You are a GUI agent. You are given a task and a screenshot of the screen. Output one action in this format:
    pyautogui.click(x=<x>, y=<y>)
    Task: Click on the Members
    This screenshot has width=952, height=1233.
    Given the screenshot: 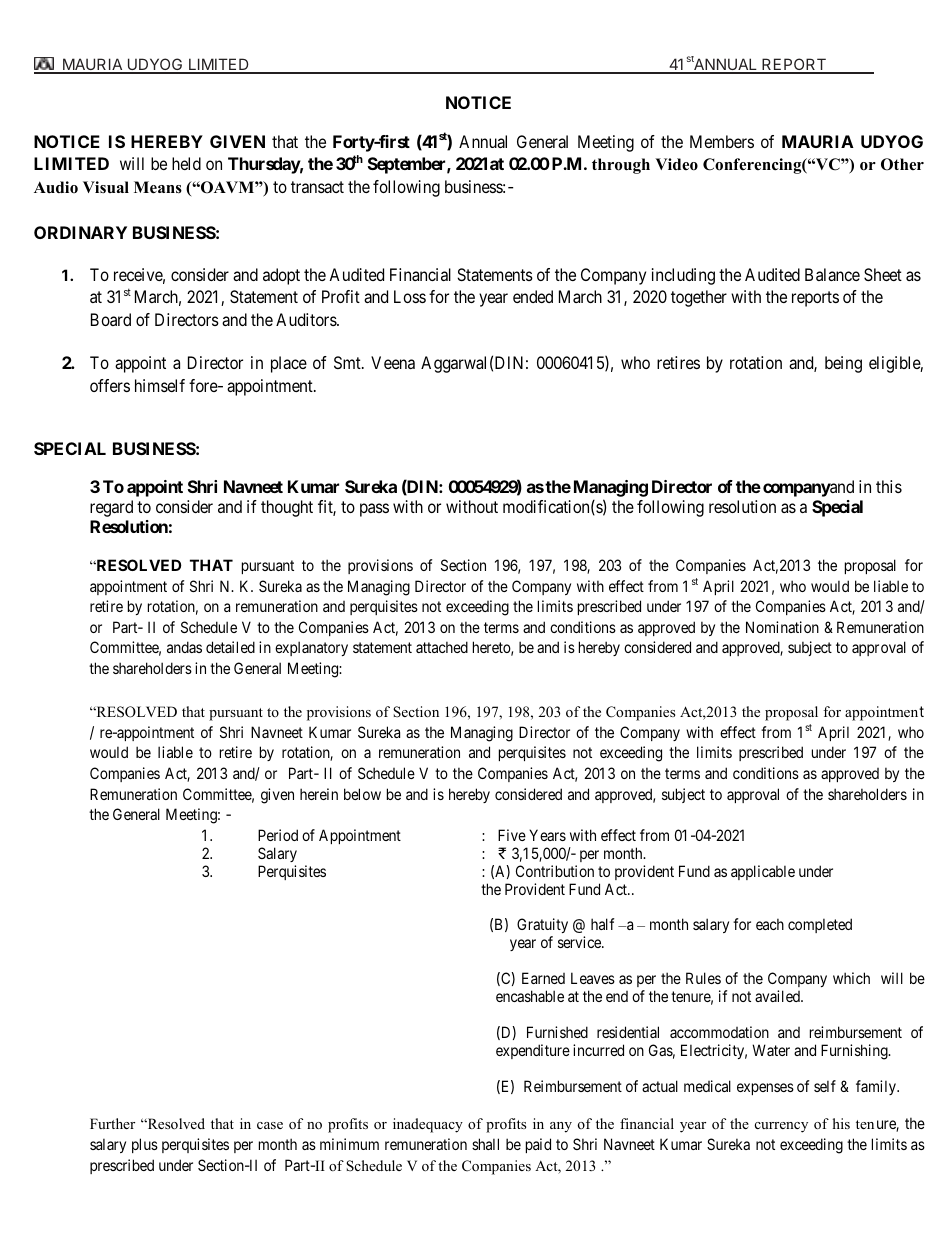 What is the action you would take?
    pyautogui.click(x=722, y=141)
